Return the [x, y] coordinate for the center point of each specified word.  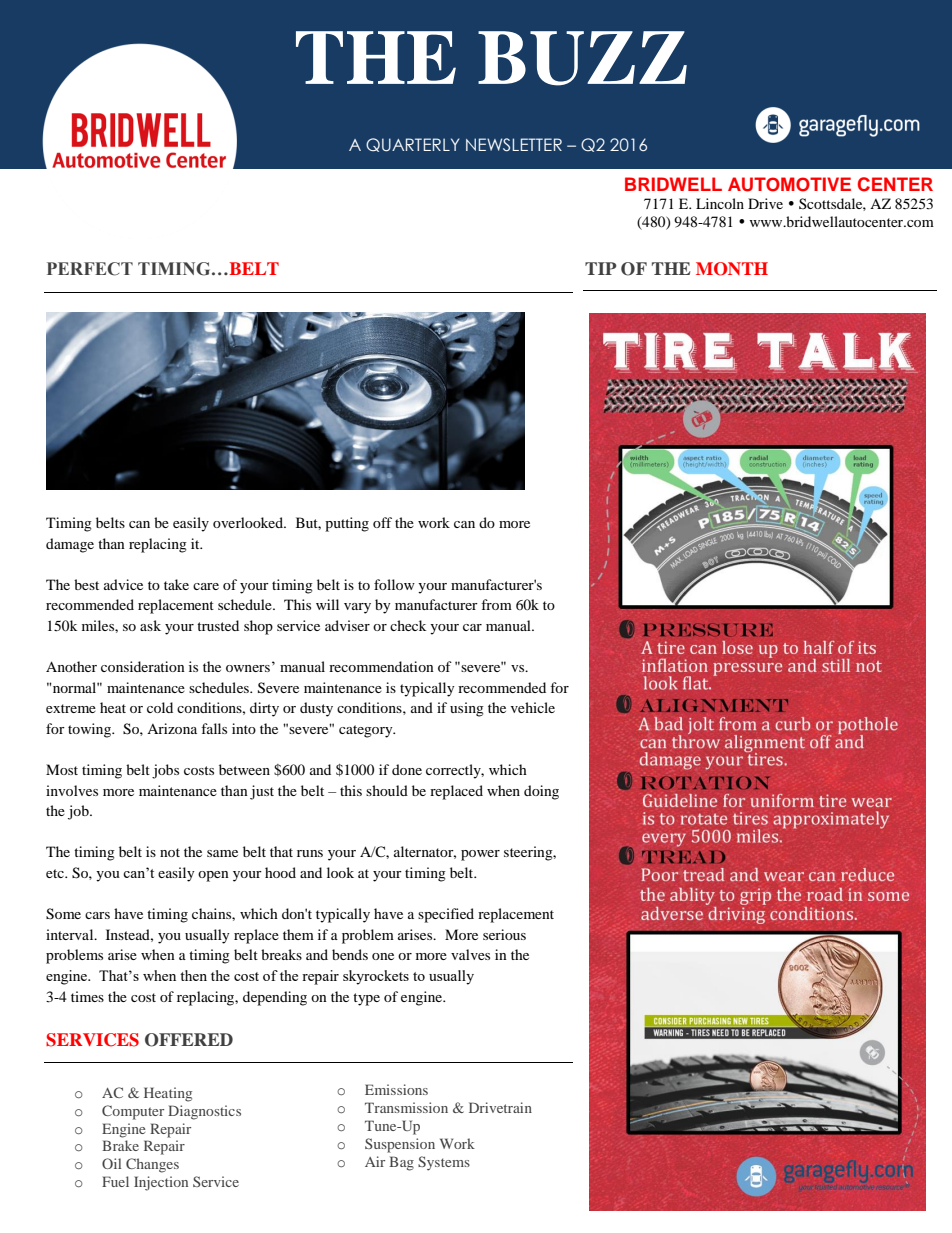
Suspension [400, 1145]
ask [150, 625]
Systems [444, 1163]
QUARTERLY [412, 145]
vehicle [533, 707]
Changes [152, 1165]
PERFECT [90, 269]
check [408, 625]
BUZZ [582, 58]
